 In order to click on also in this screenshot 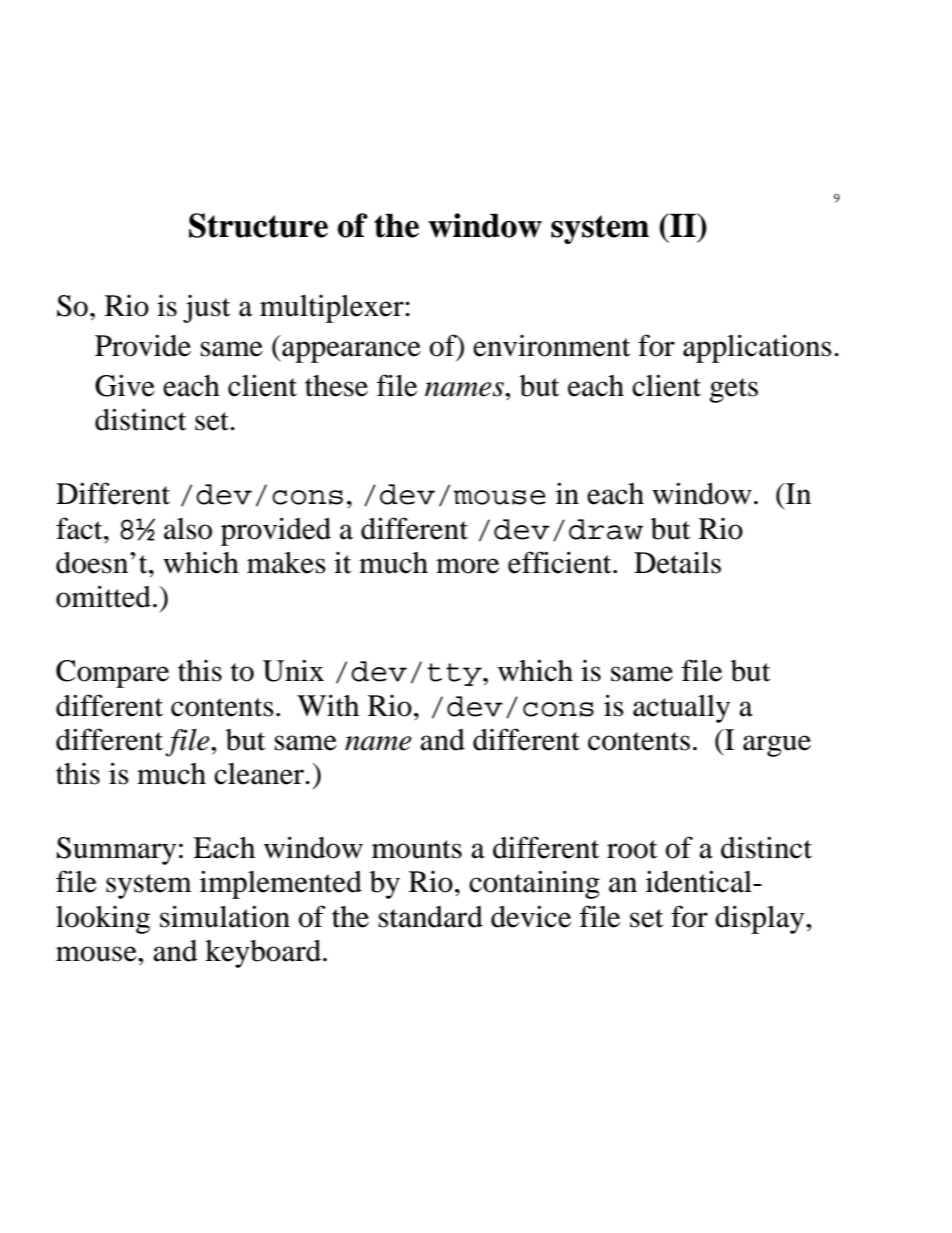, I will do `click(188, 529)`.
